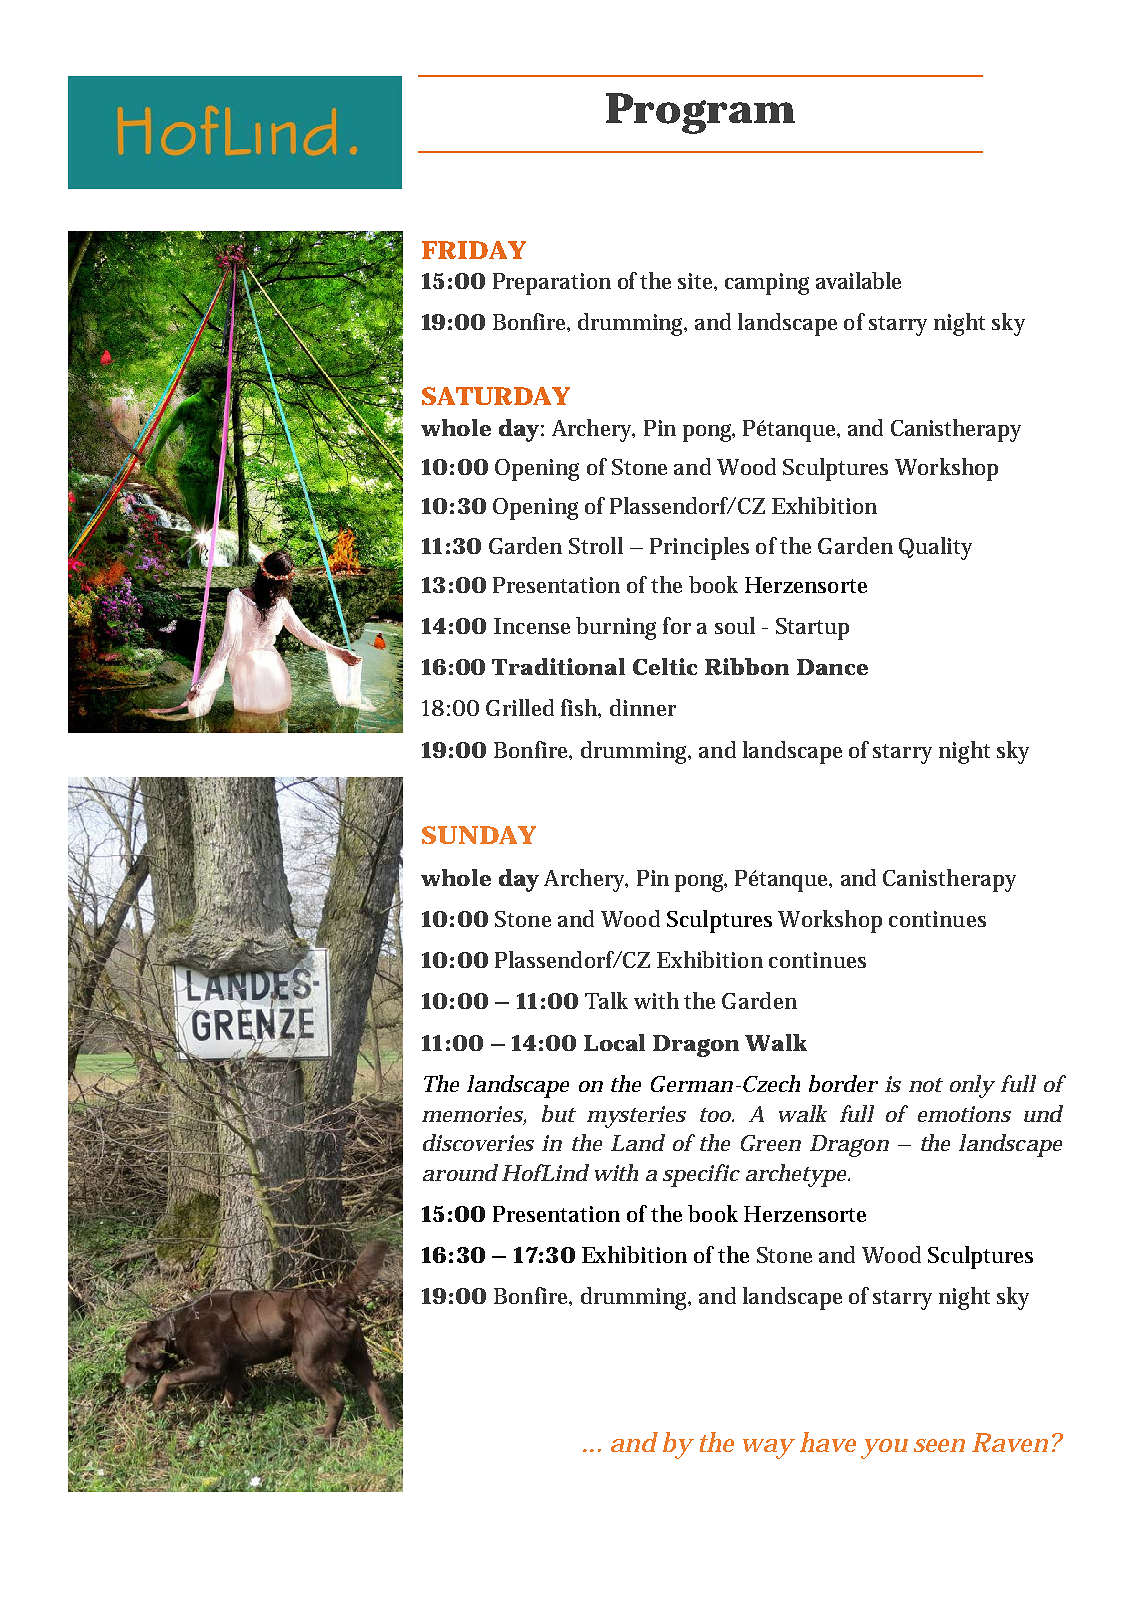 This screenshot has height=1598, width=1130. Describe the element at coordinates (700, 113) in the screenshot. I see `Program` at that location.
